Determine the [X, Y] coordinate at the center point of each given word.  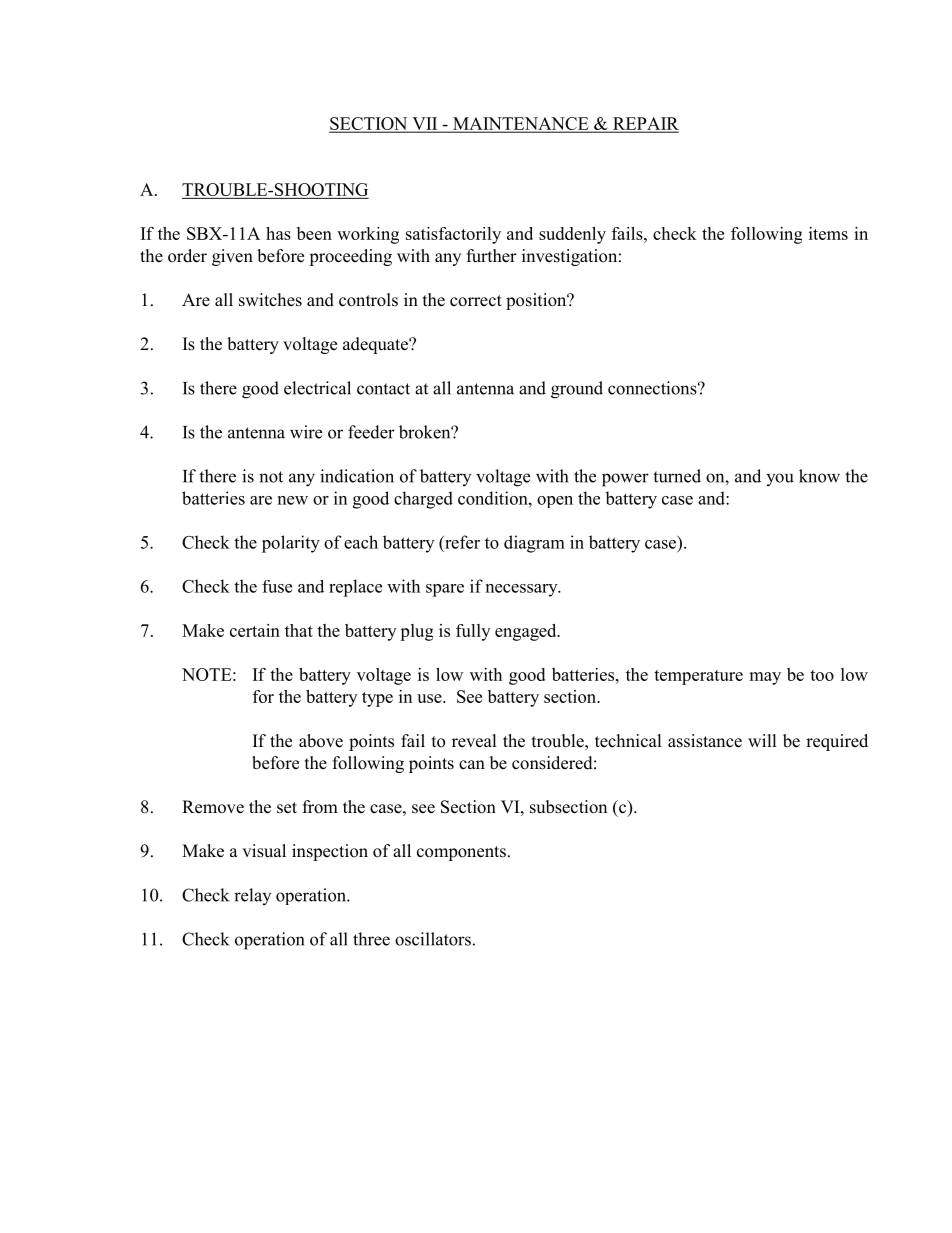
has [278, 233]
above [321, 741]
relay [252, 896]
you [780, 479]
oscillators [433, 939]
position [537, 301]
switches [270, 300]
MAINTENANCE [521, 124]
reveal [474, 741]
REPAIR [644, 124]
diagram [534, 544]
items [828, 233]
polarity [291, 544]
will [762, 740]
